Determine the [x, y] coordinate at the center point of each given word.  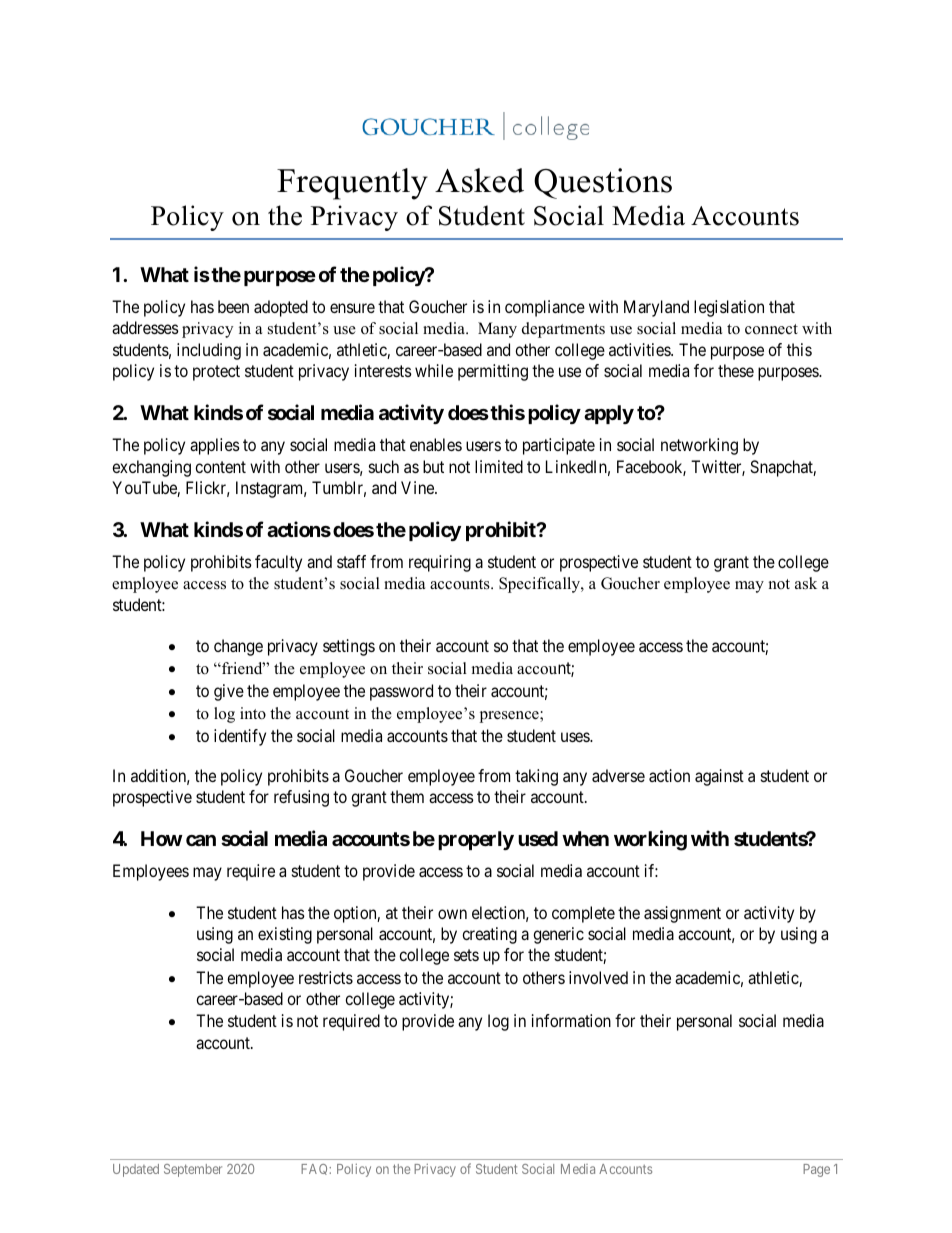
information [571, 1020]
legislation [729, 308]
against [719, 777]
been [233, 306]
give [229, 692]
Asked [479, 180]
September [193, 1170]
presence [510, 717]
